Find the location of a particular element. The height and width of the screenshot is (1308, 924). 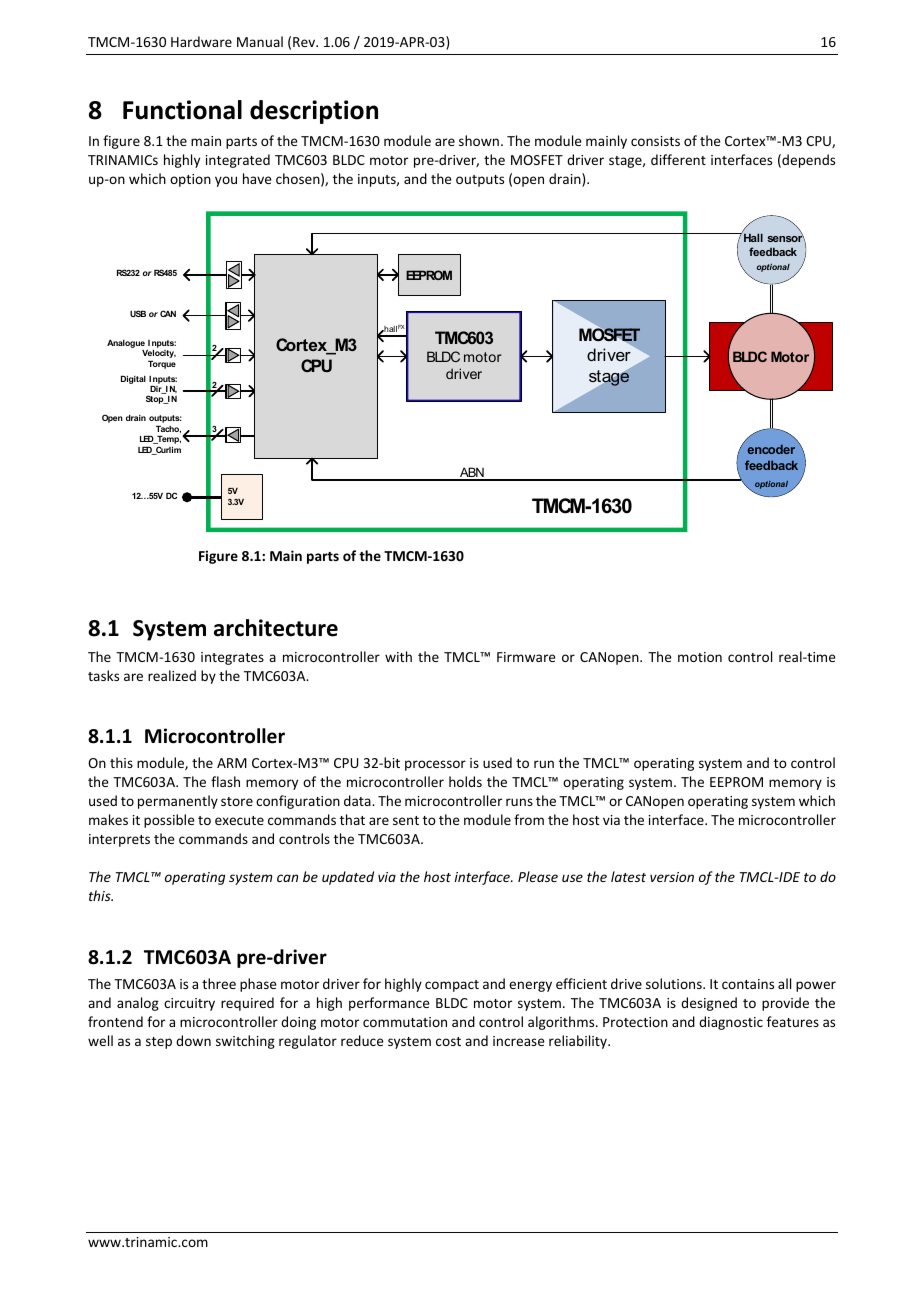

consists is located at coordinates (655, 141).
